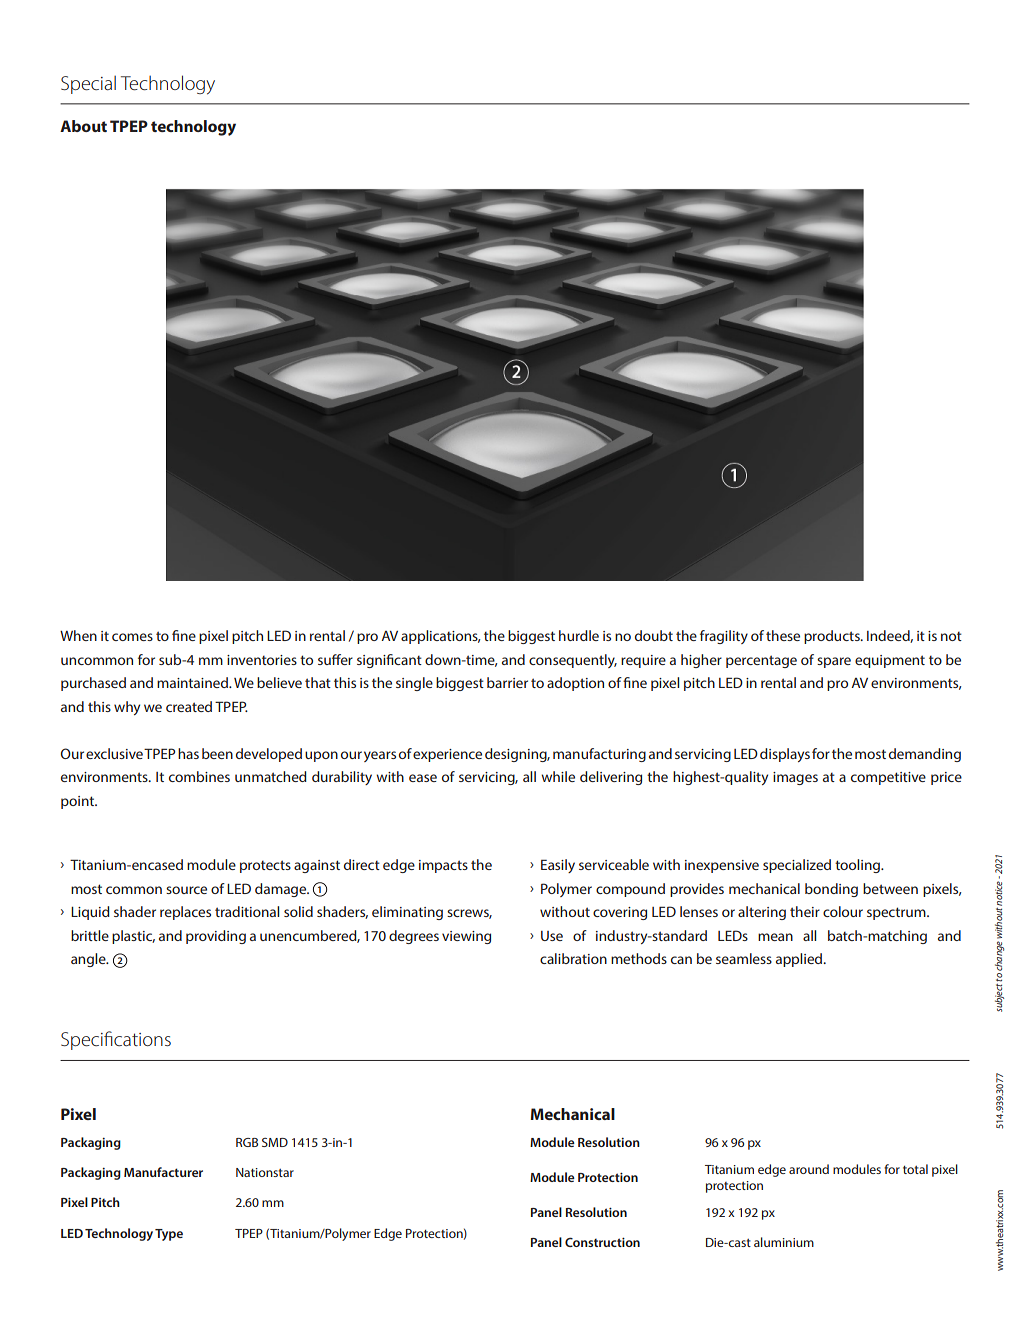 The width and height of the screenshot is (1030, 1332). I want to click on applied, so click(800, 960).
